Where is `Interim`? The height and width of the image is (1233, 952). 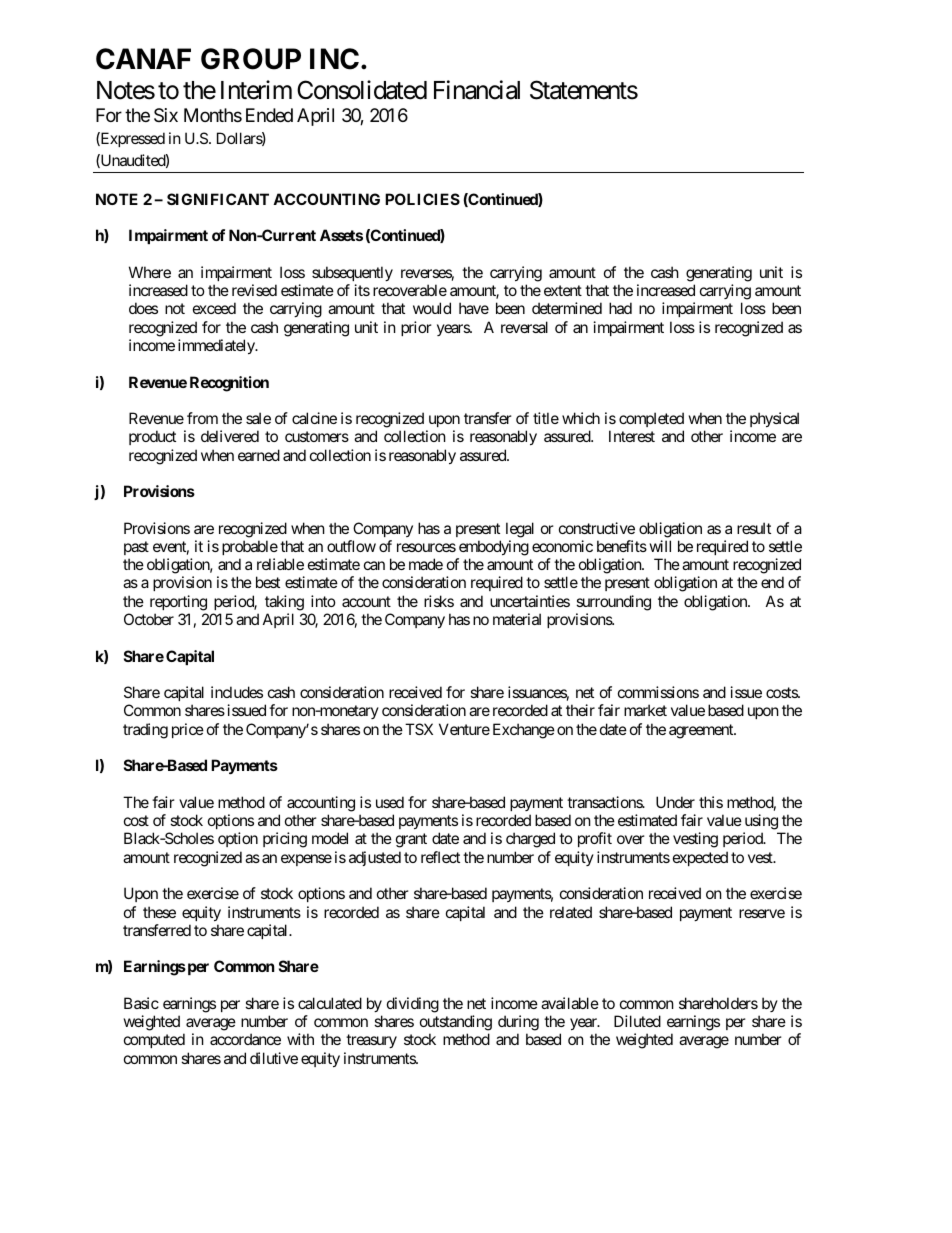 Interim is located at coordinates (256, 90).
